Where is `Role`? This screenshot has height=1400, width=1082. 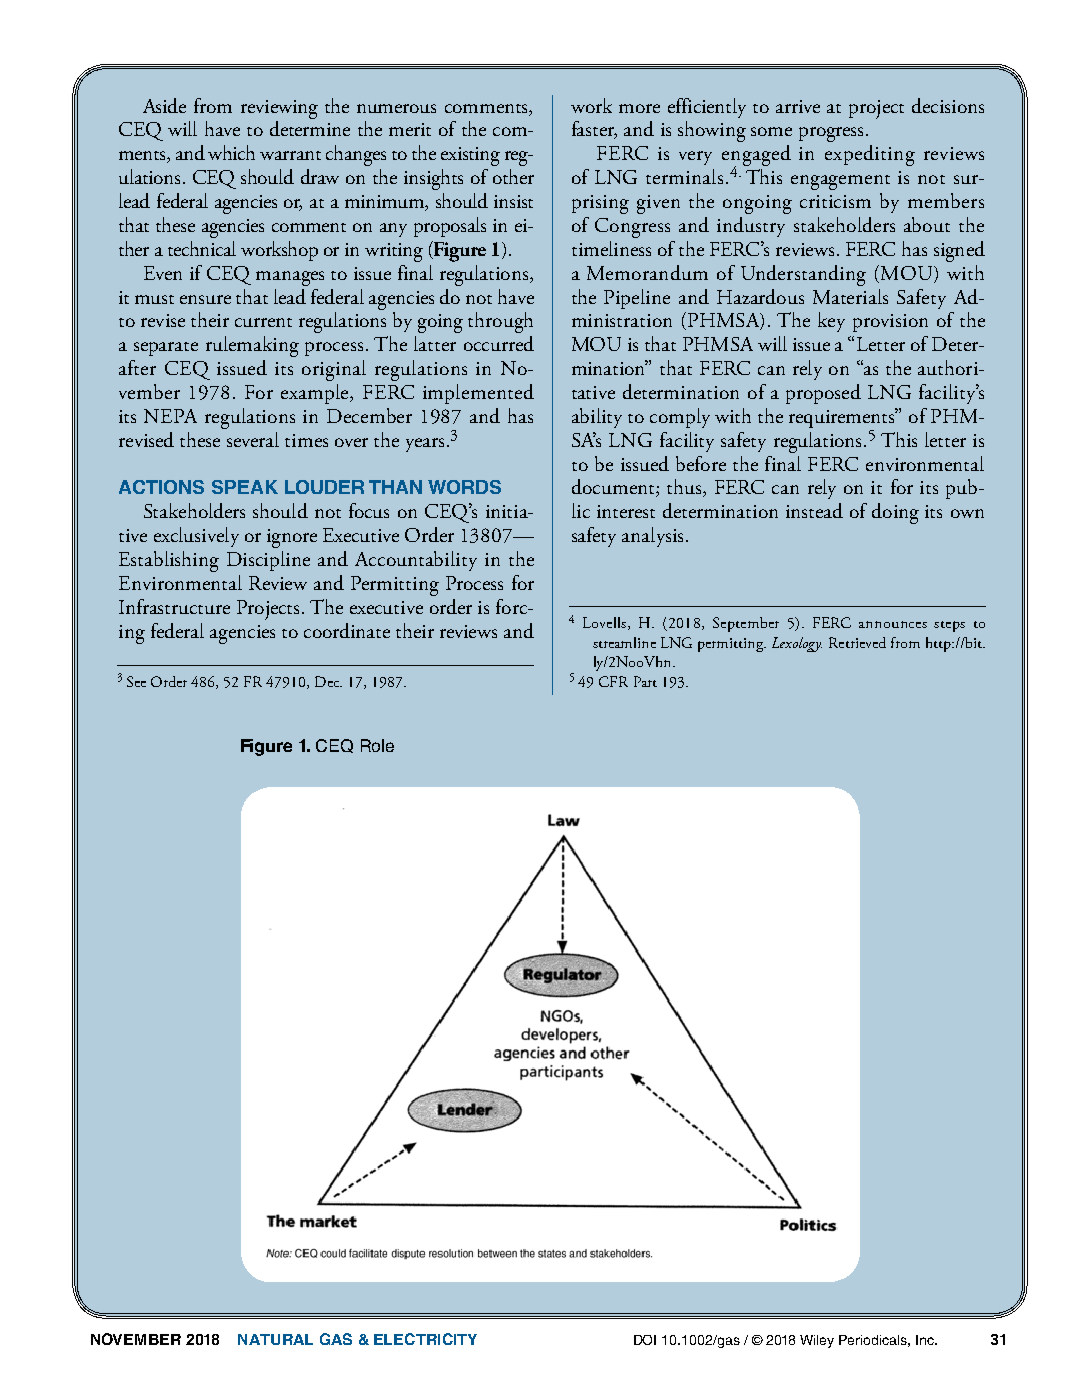 Role is located at coordinates (377, 745).
